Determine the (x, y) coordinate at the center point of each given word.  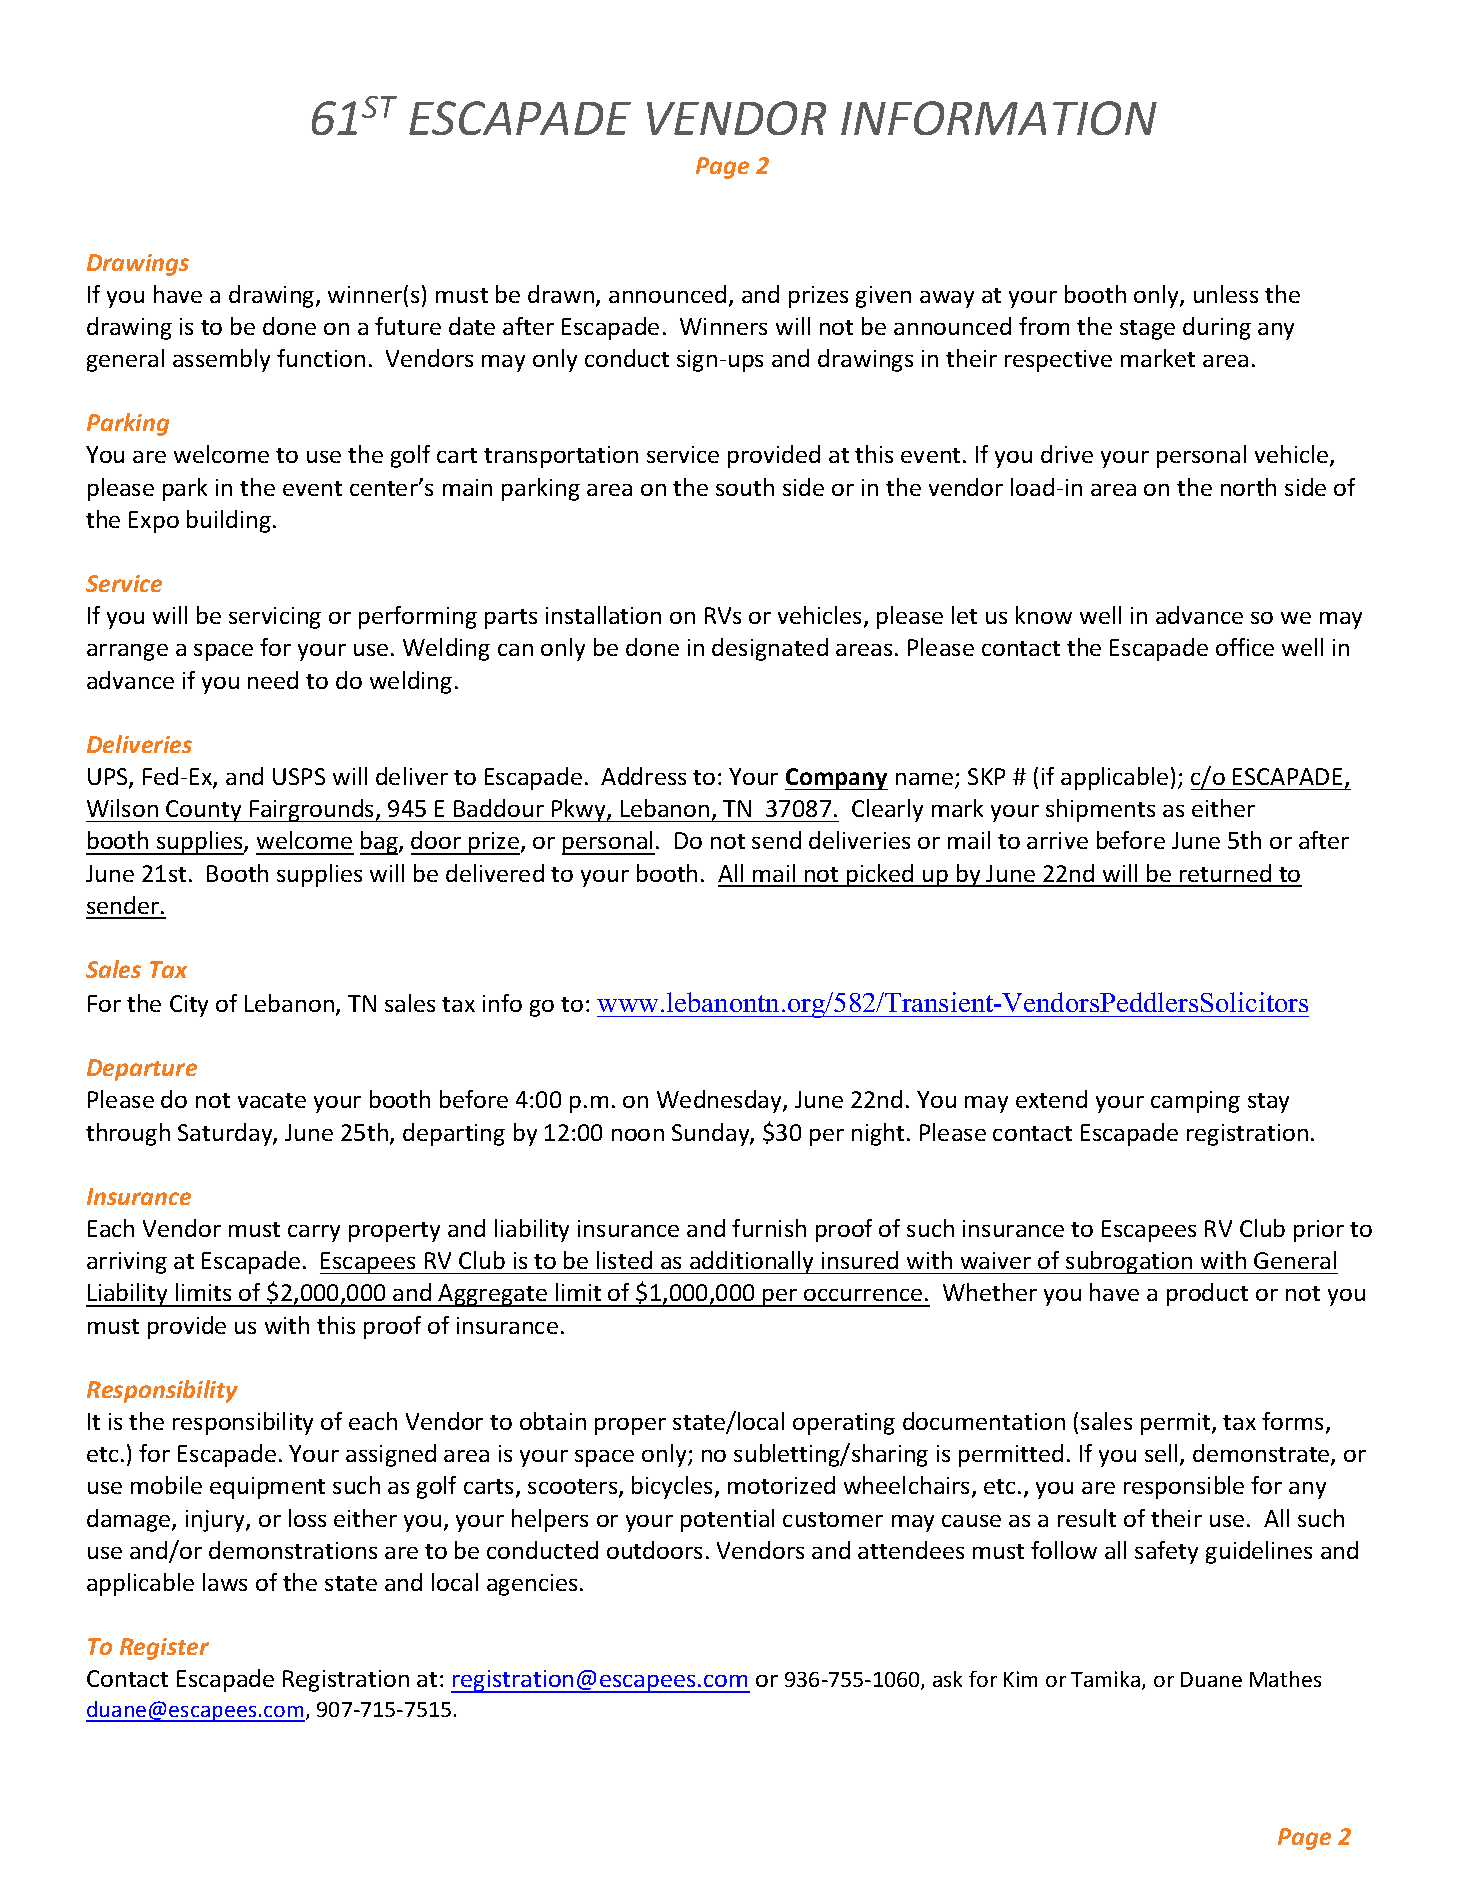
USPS (299, 776)
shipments (1100, 810)
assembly (221, 360)
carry (314, 1233)
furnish (769, 1228)
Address (643, 776)
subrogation (1129, 1262)
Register (164, 1649)
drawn (561, 294)
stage (1147, 330)
